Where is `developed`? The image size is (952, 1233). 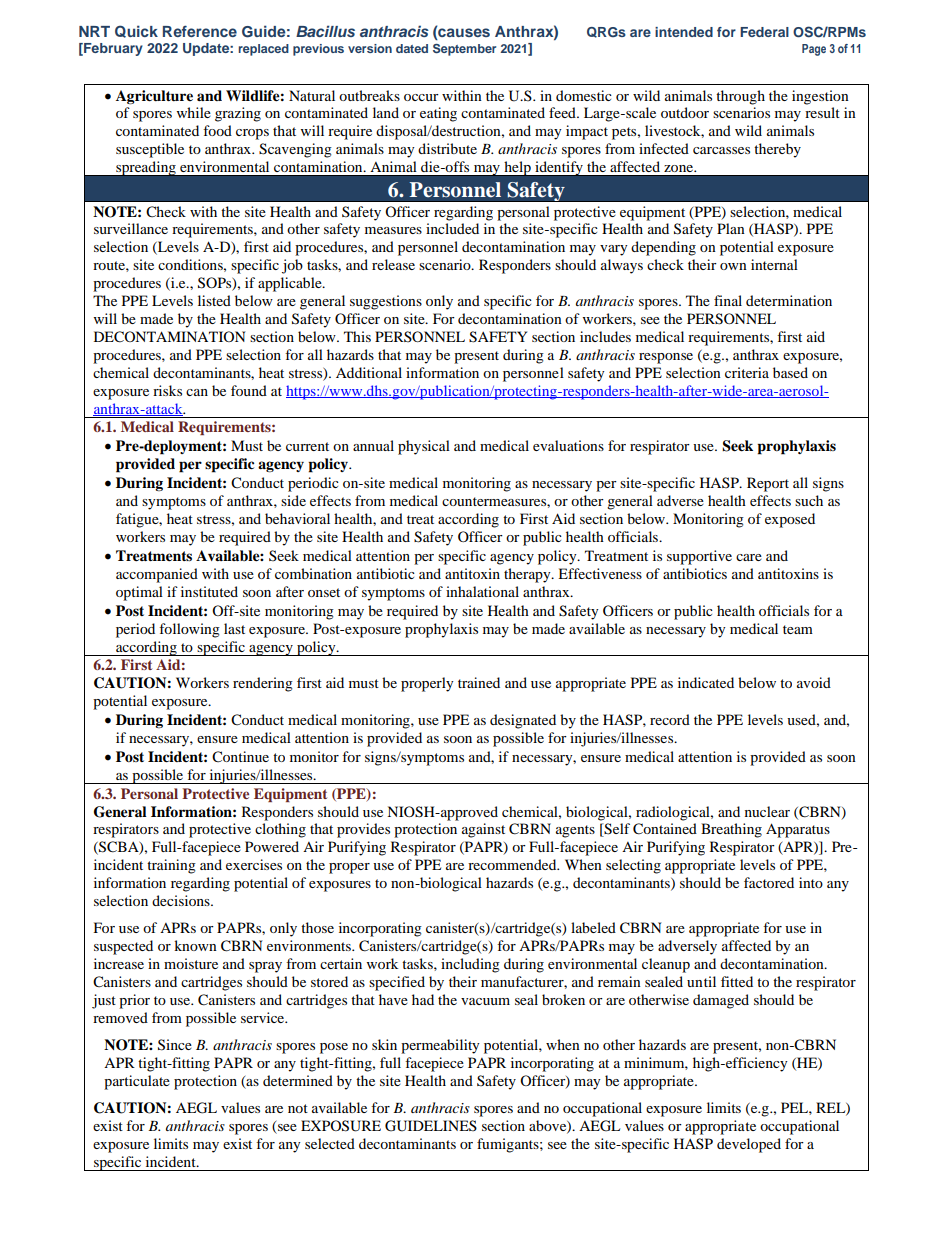 developed is located at coordinates (749, 1145).
